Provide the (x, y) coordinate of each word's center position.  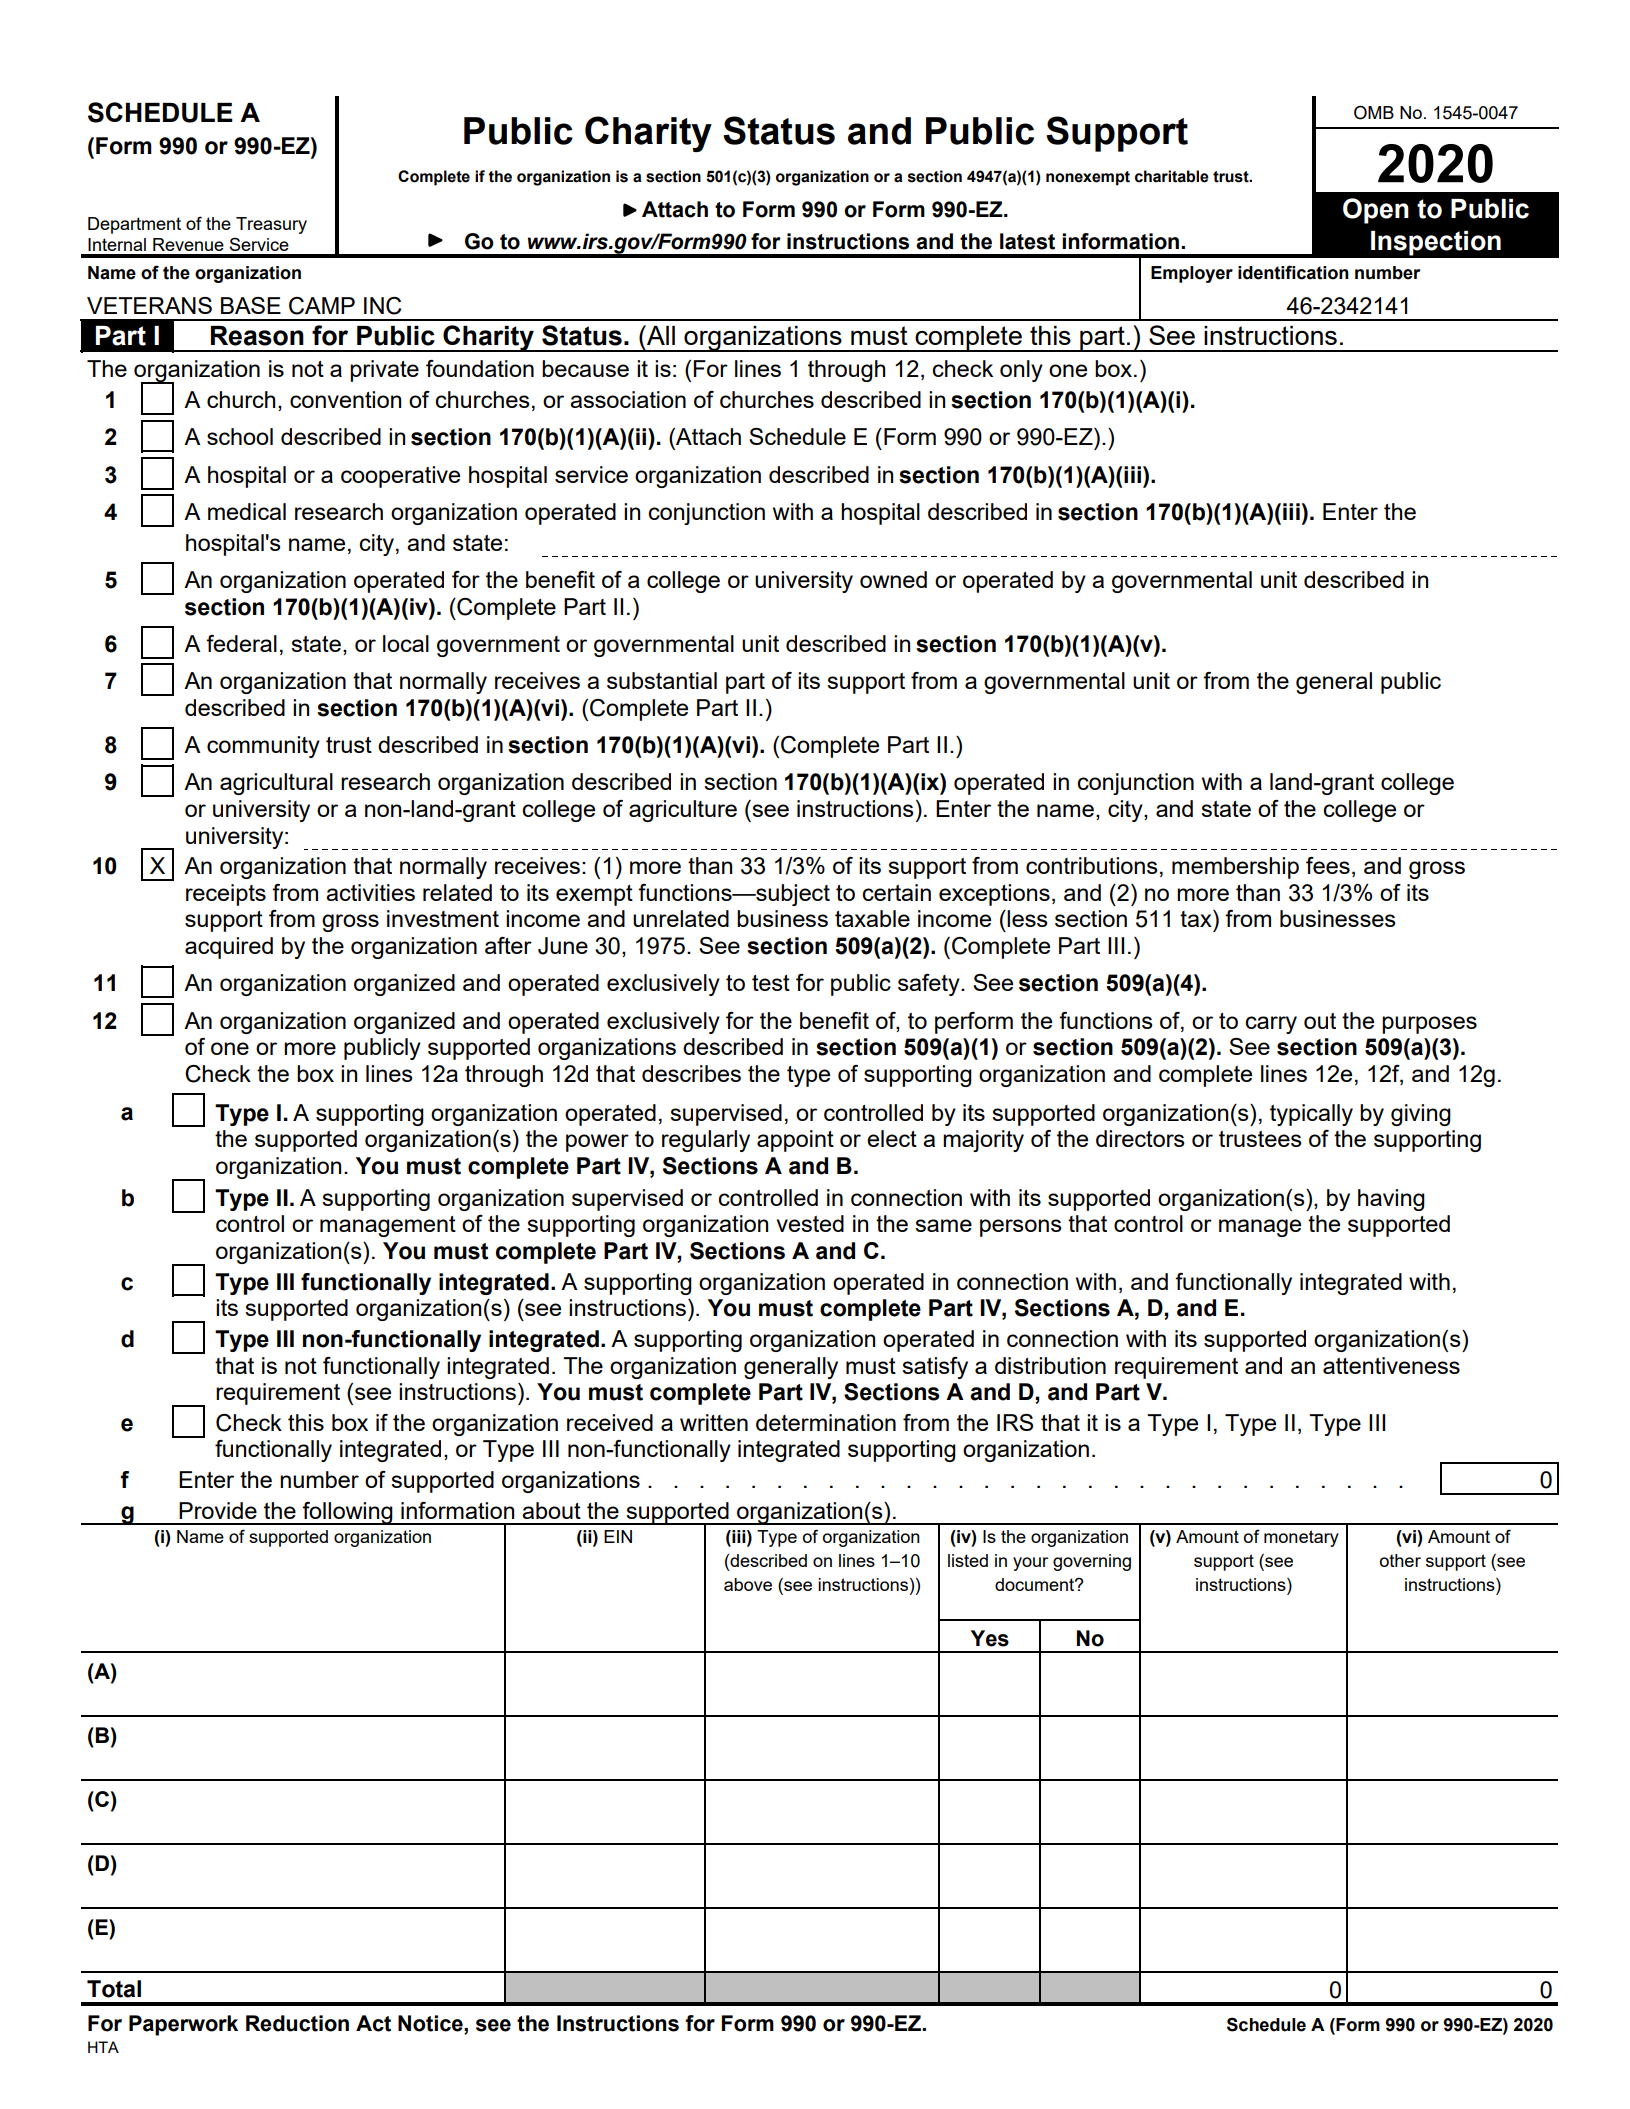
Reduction (297, 2023)
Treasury (271, 225)
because (585, 368)
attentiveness (1391, 1365)
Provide (218, 1510)
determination (826, 1422)
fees (1328, 865)
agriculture (683, 811)
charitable (1172, 176)
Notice (431, 2023)
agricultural (276, 784)
